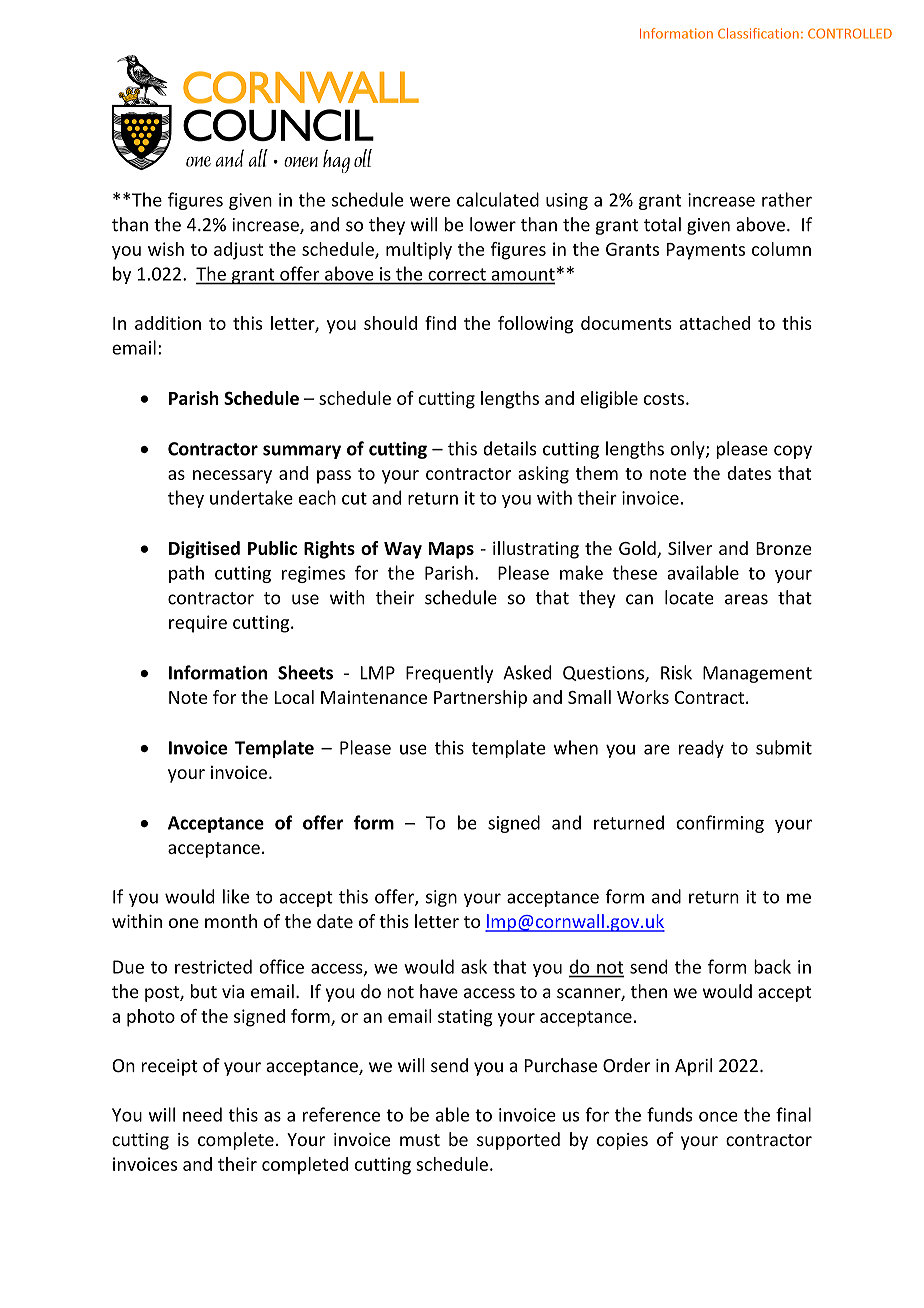 Image resolution: width=924 pixels, height=1308 pixels. I want to click on need, so click(202, 1114).
